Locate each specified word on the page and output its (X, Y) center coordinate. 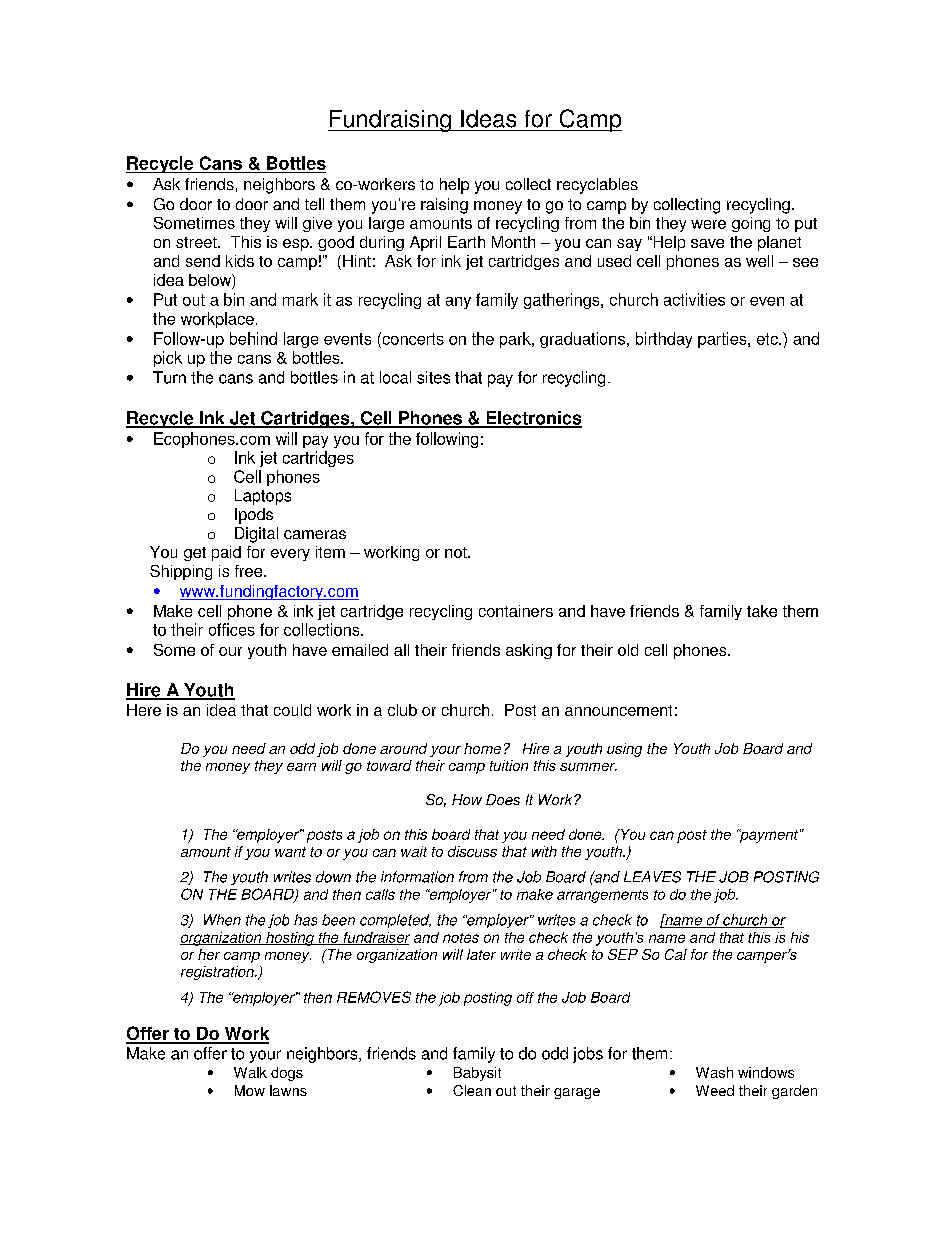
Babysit (477, 1074)
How (467, 799)
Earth (466, 242)
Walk (250, 1072)
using (624, 750)
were (708, 224)
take (762, 611)
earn (301, 767)
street (197, 242)
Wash (714, 1072)
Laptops (263, 497)
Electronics (533, 419)
